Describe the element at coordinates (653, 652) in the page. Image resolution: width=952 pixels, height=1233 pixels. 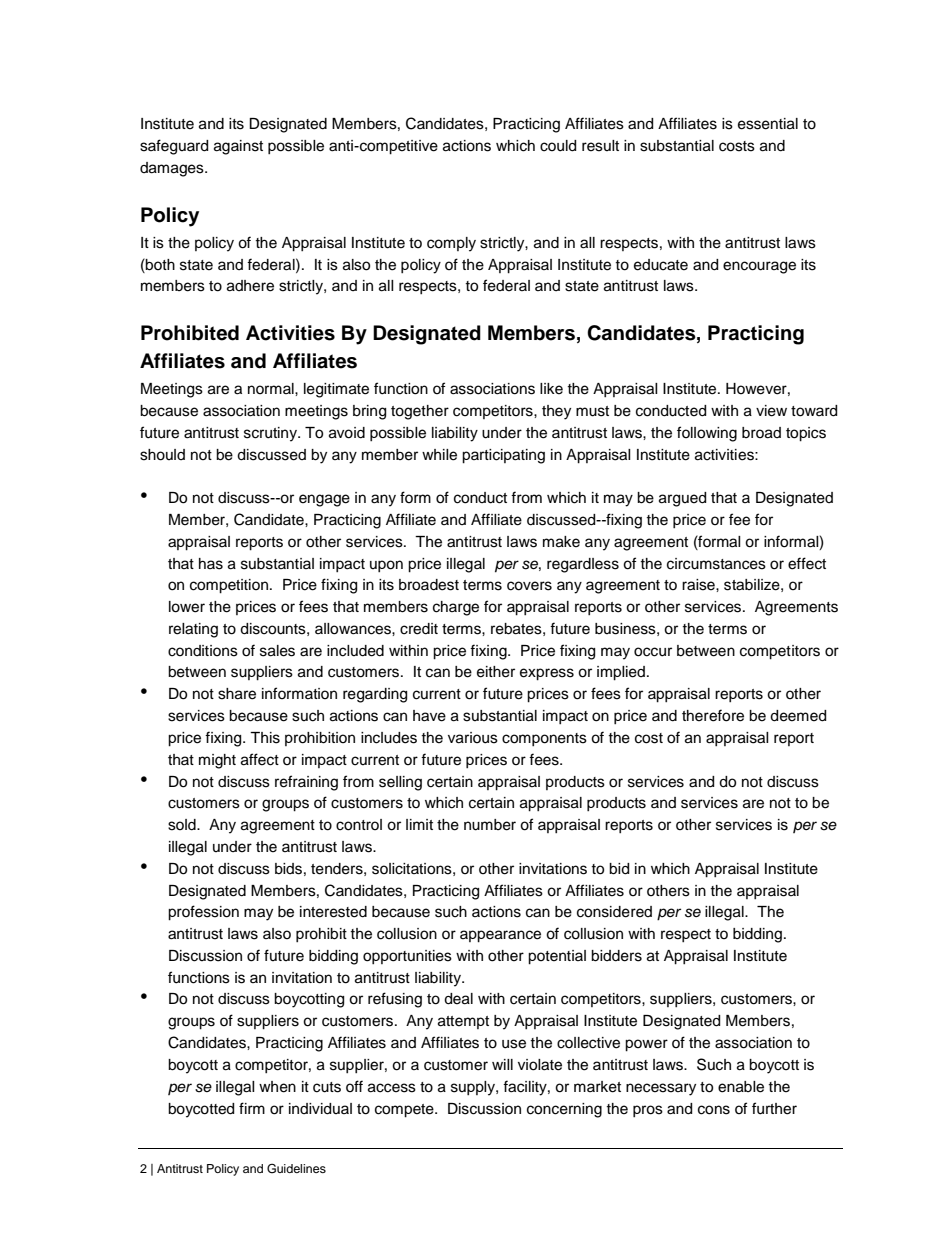
I see `occur` at that location.
